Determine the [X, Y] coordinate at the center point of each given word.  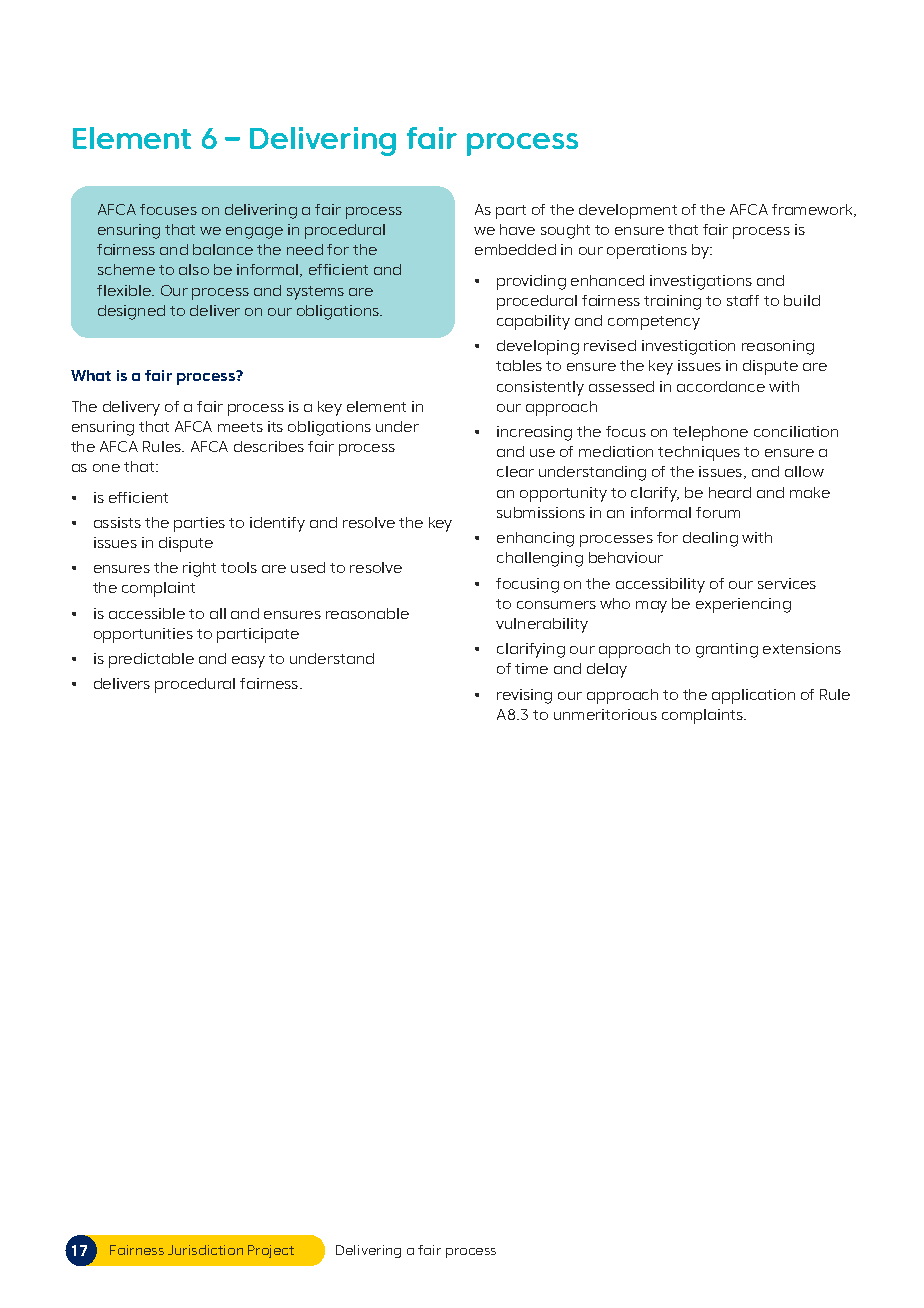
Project [271, 1251]
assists [117, 522]
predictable [151, 660]
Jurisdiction [205, 1250]
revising [524, 696]
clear [515, 471]
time [531, 668]
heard [730, 492]
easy [248, 662]
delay [607, 670]
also [194, 269]
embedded [515, 249]
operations [647, 251]
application [753, 696]
